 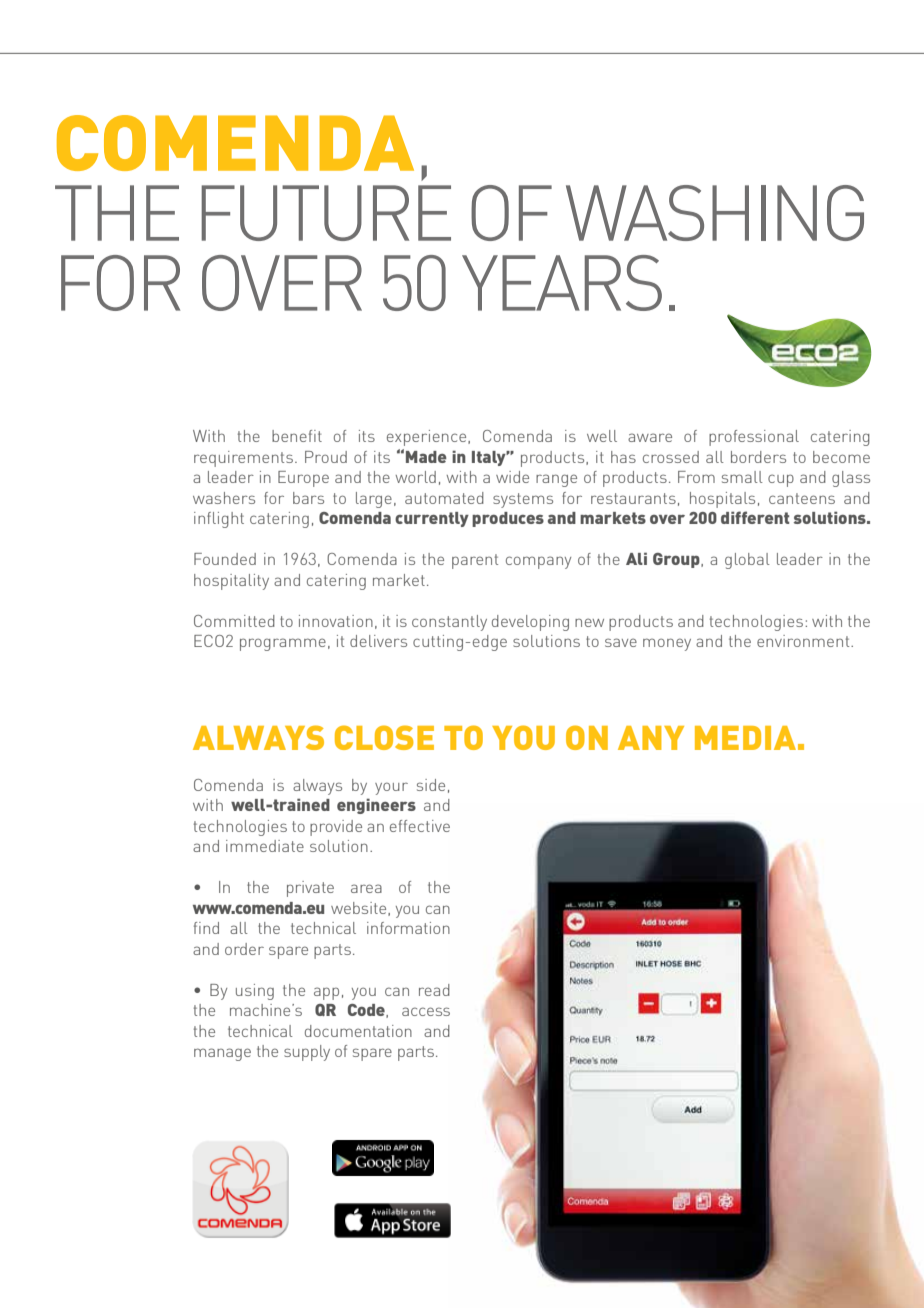 What do you see at coordinates (512, 477) in the document?
I see `wide` at bounding box center [512, 477].
